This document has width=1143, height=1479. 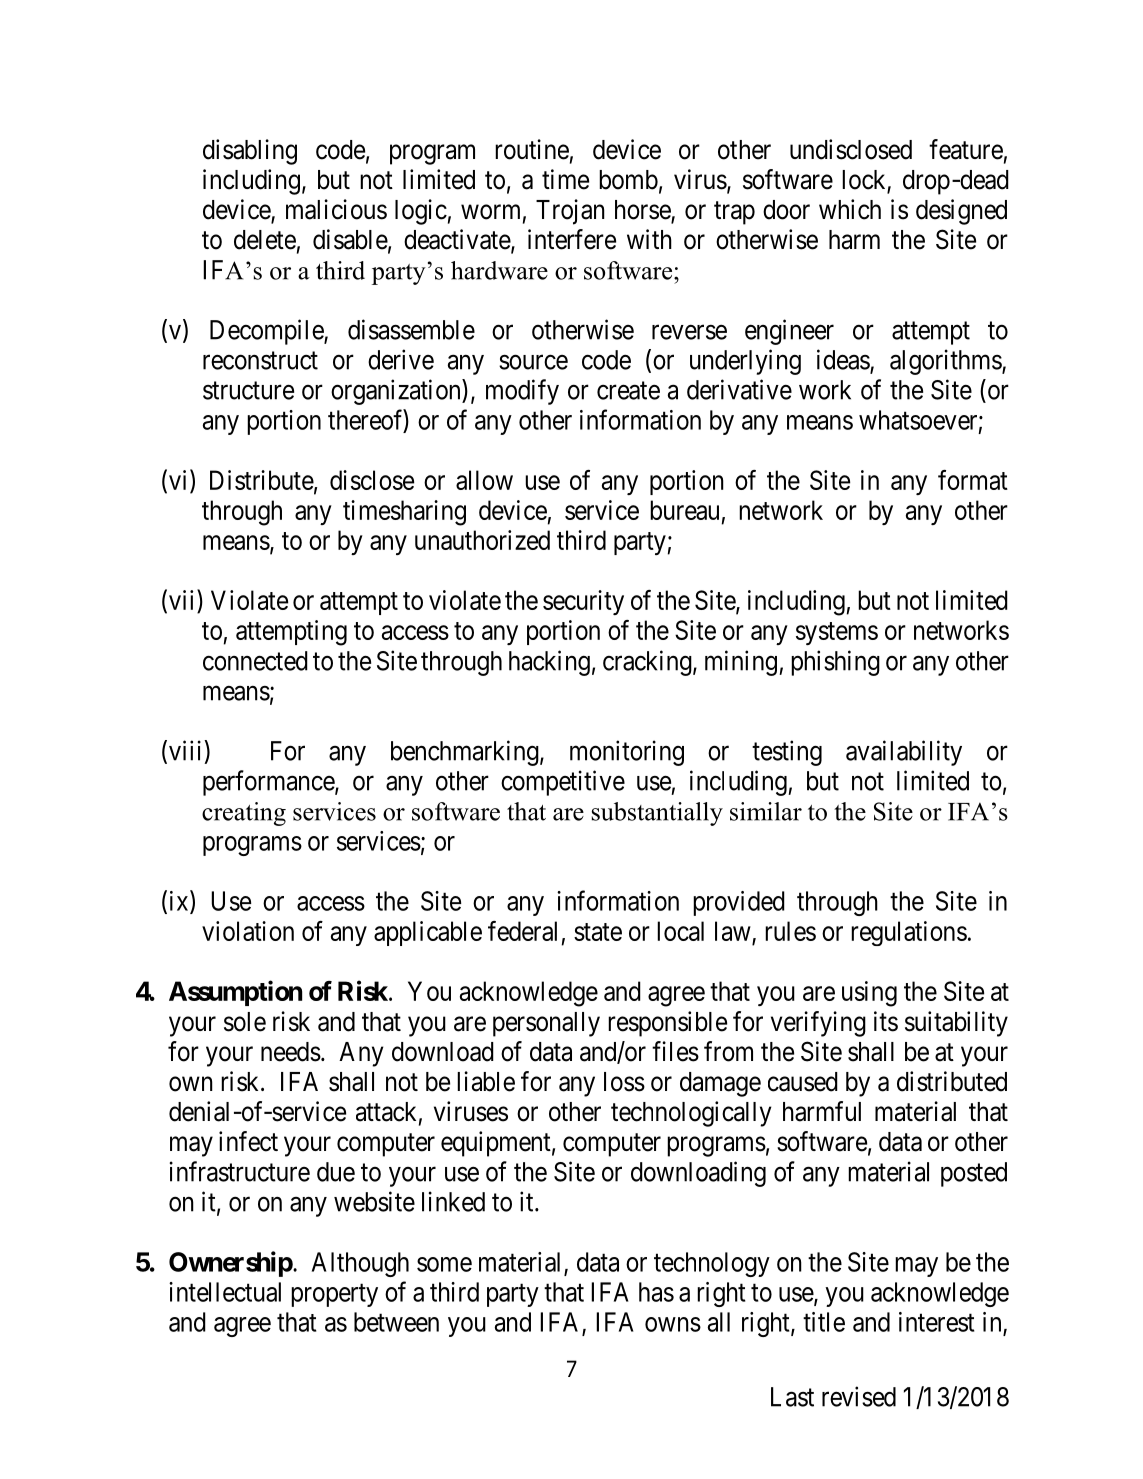 What do you see at coordinates (484, 480) in the document?
I see `allow` at bounding box center [484, 480].
